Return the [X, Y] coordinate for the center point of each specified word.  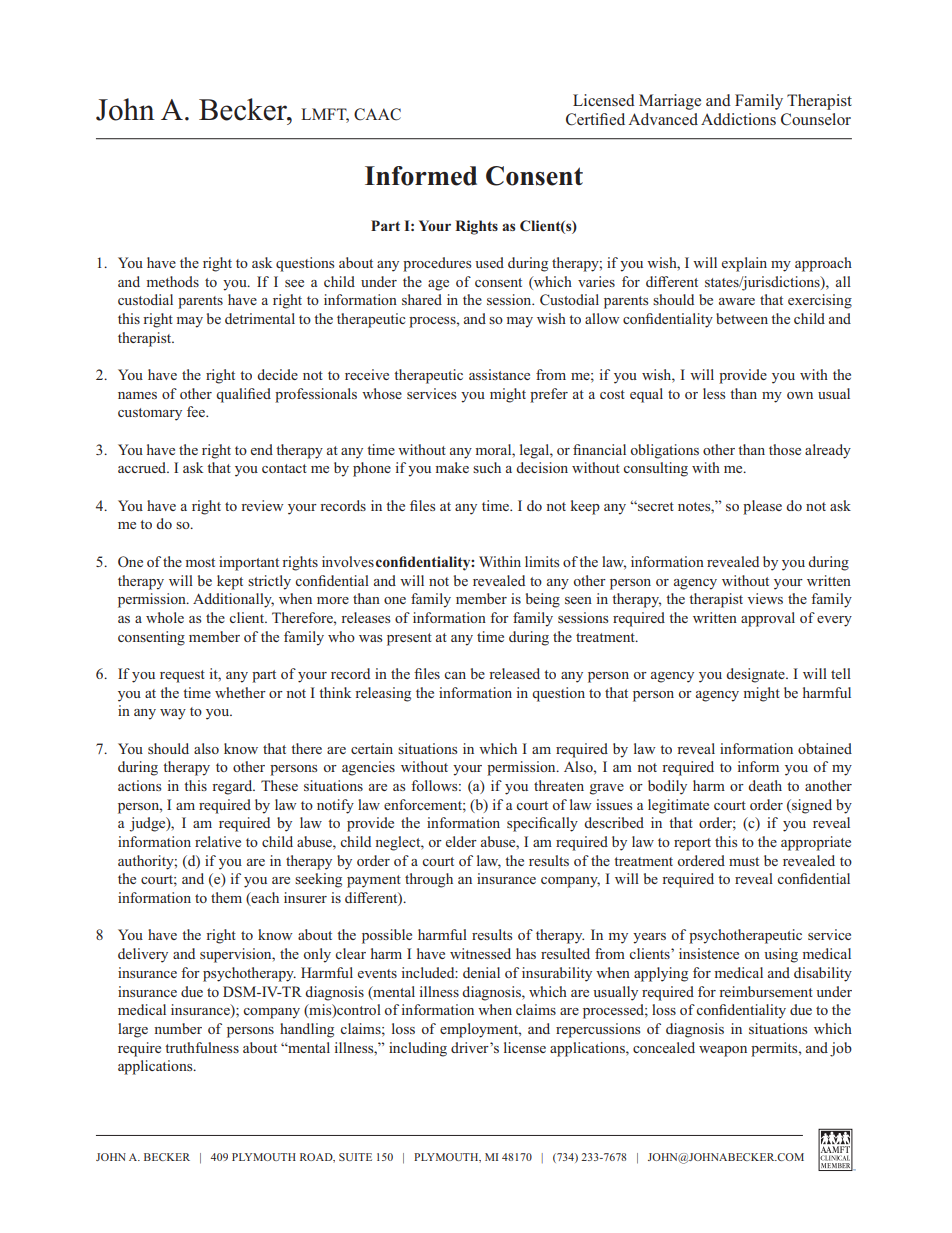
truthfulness [202, 1047]
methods [173, 281]
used [489, 262]
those [785, 449]
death [765, 785]
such [487, 467]
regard [233, 787]
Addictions [738, 119]
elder [461, 841]
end [262, 449]
